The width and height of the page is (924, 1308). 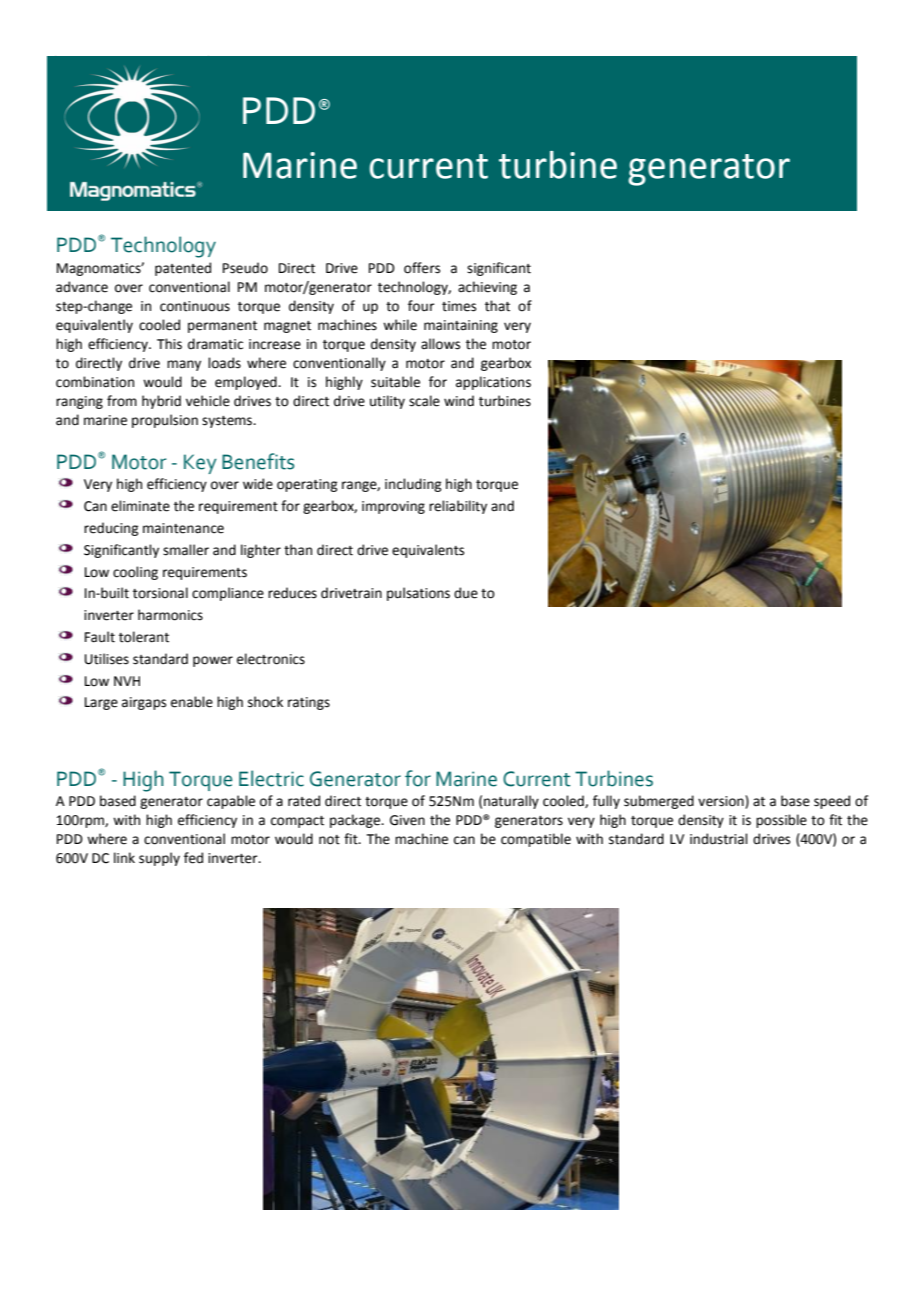 What do you see at coordinates (487, 288) in the page?
I see `achieving` at bounding box center [487, 288].
